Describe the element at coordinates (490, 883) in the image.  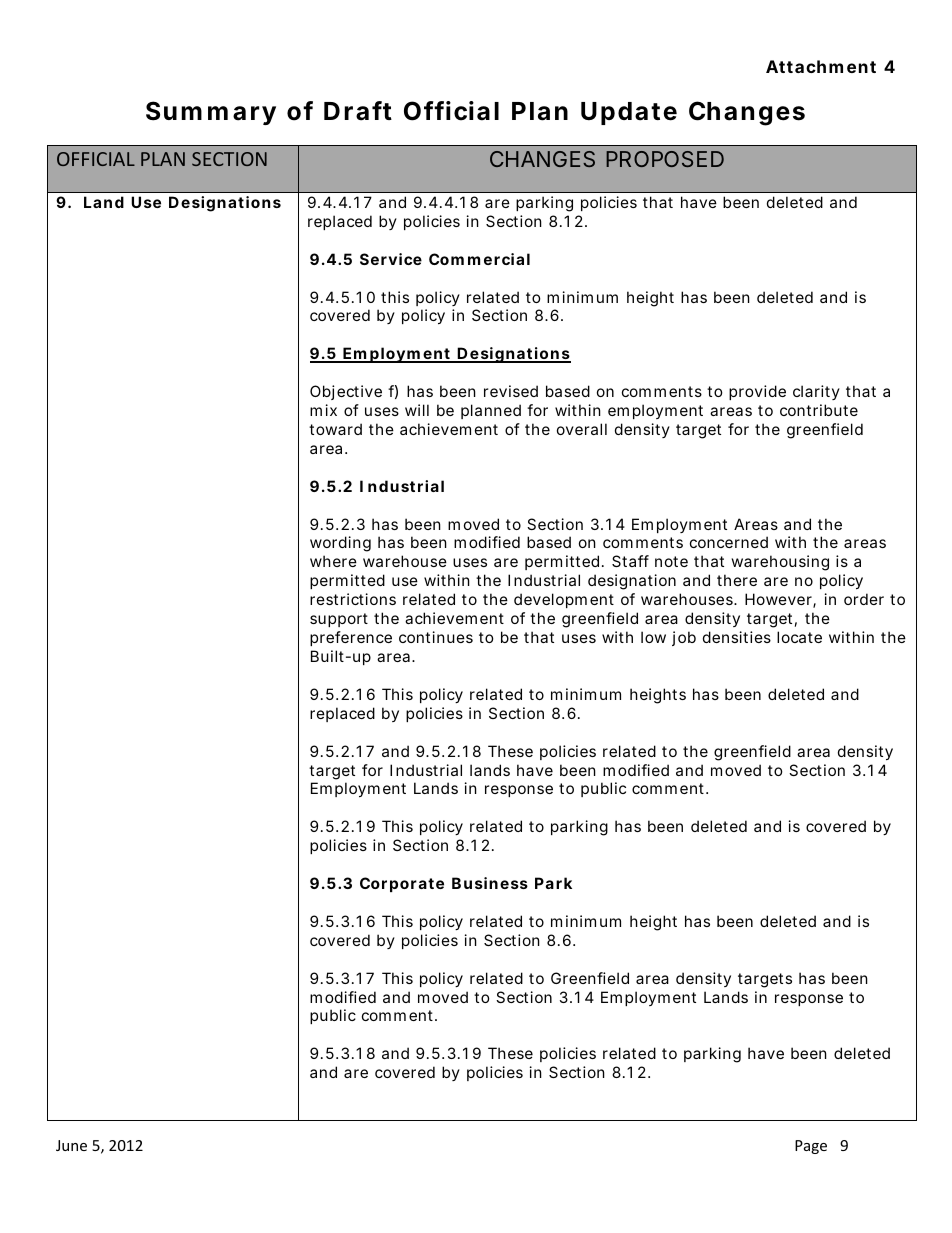
I see `Business` at that location.
